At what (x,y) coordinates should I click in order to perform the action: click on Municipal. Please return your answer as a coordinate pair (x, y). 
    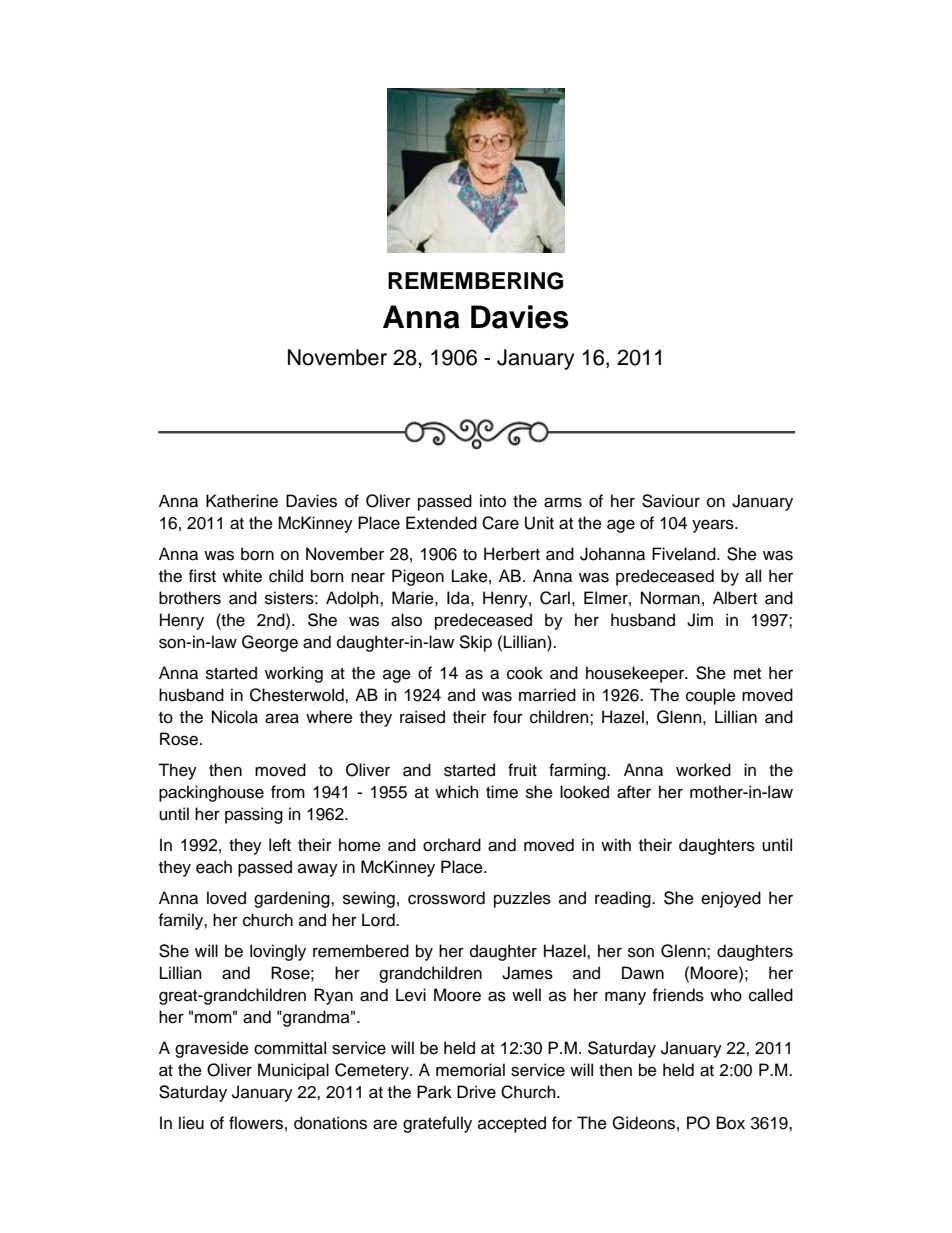
    Looking at the image, I should click on (293, 1071).
